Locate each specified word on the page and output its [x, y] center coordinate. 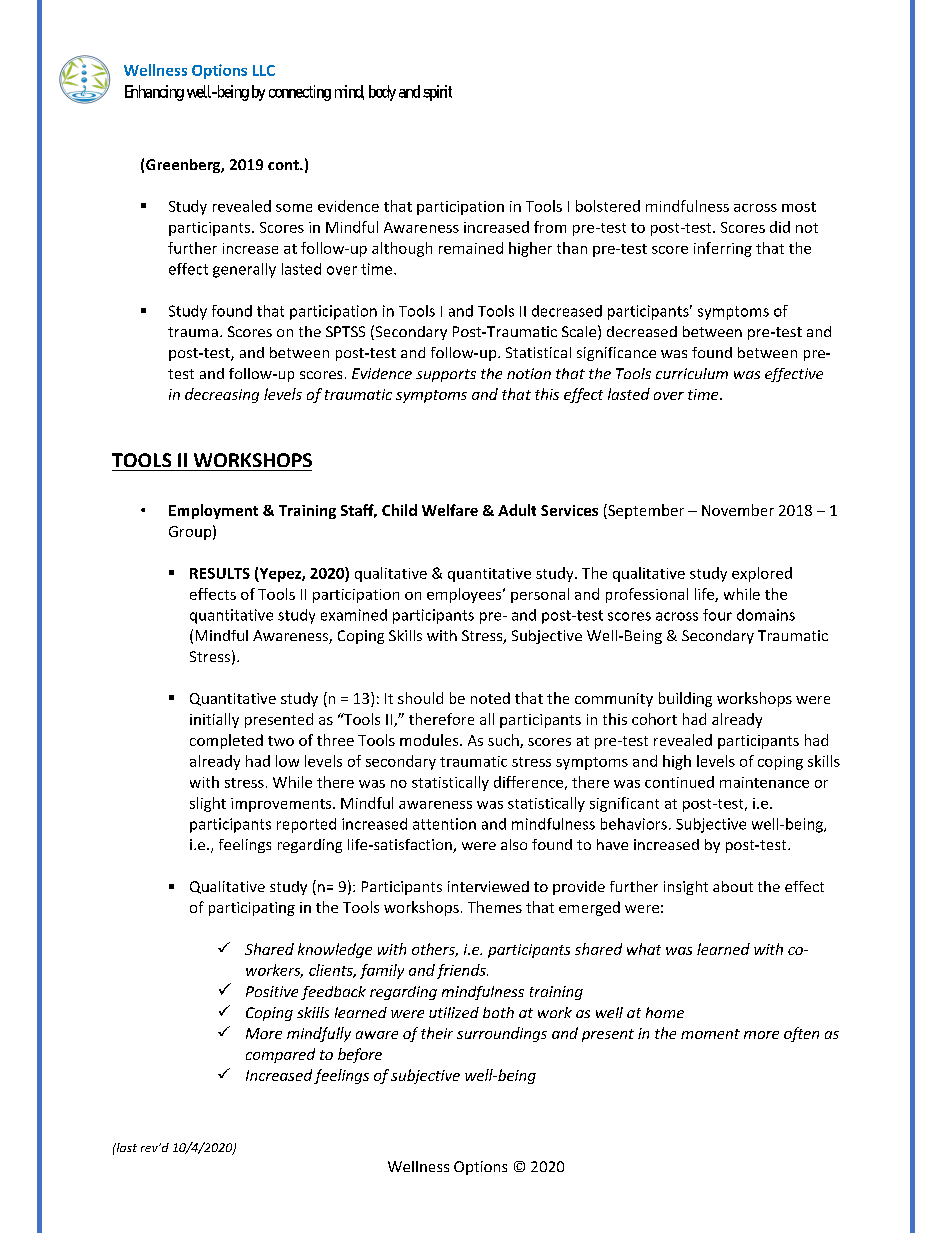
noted [490, 698]
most [799, 207]
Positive [272, 991]
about [733, 886]
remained [471, 248]
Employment [213, 511]
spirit [437, 93]
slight [208, 804]
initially [214, 720]
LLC [264, 70]
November [738, 510]
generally [244, 270]
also [514, 844]
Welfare [450, 510]
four [717, 615]
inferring [723, 249]
